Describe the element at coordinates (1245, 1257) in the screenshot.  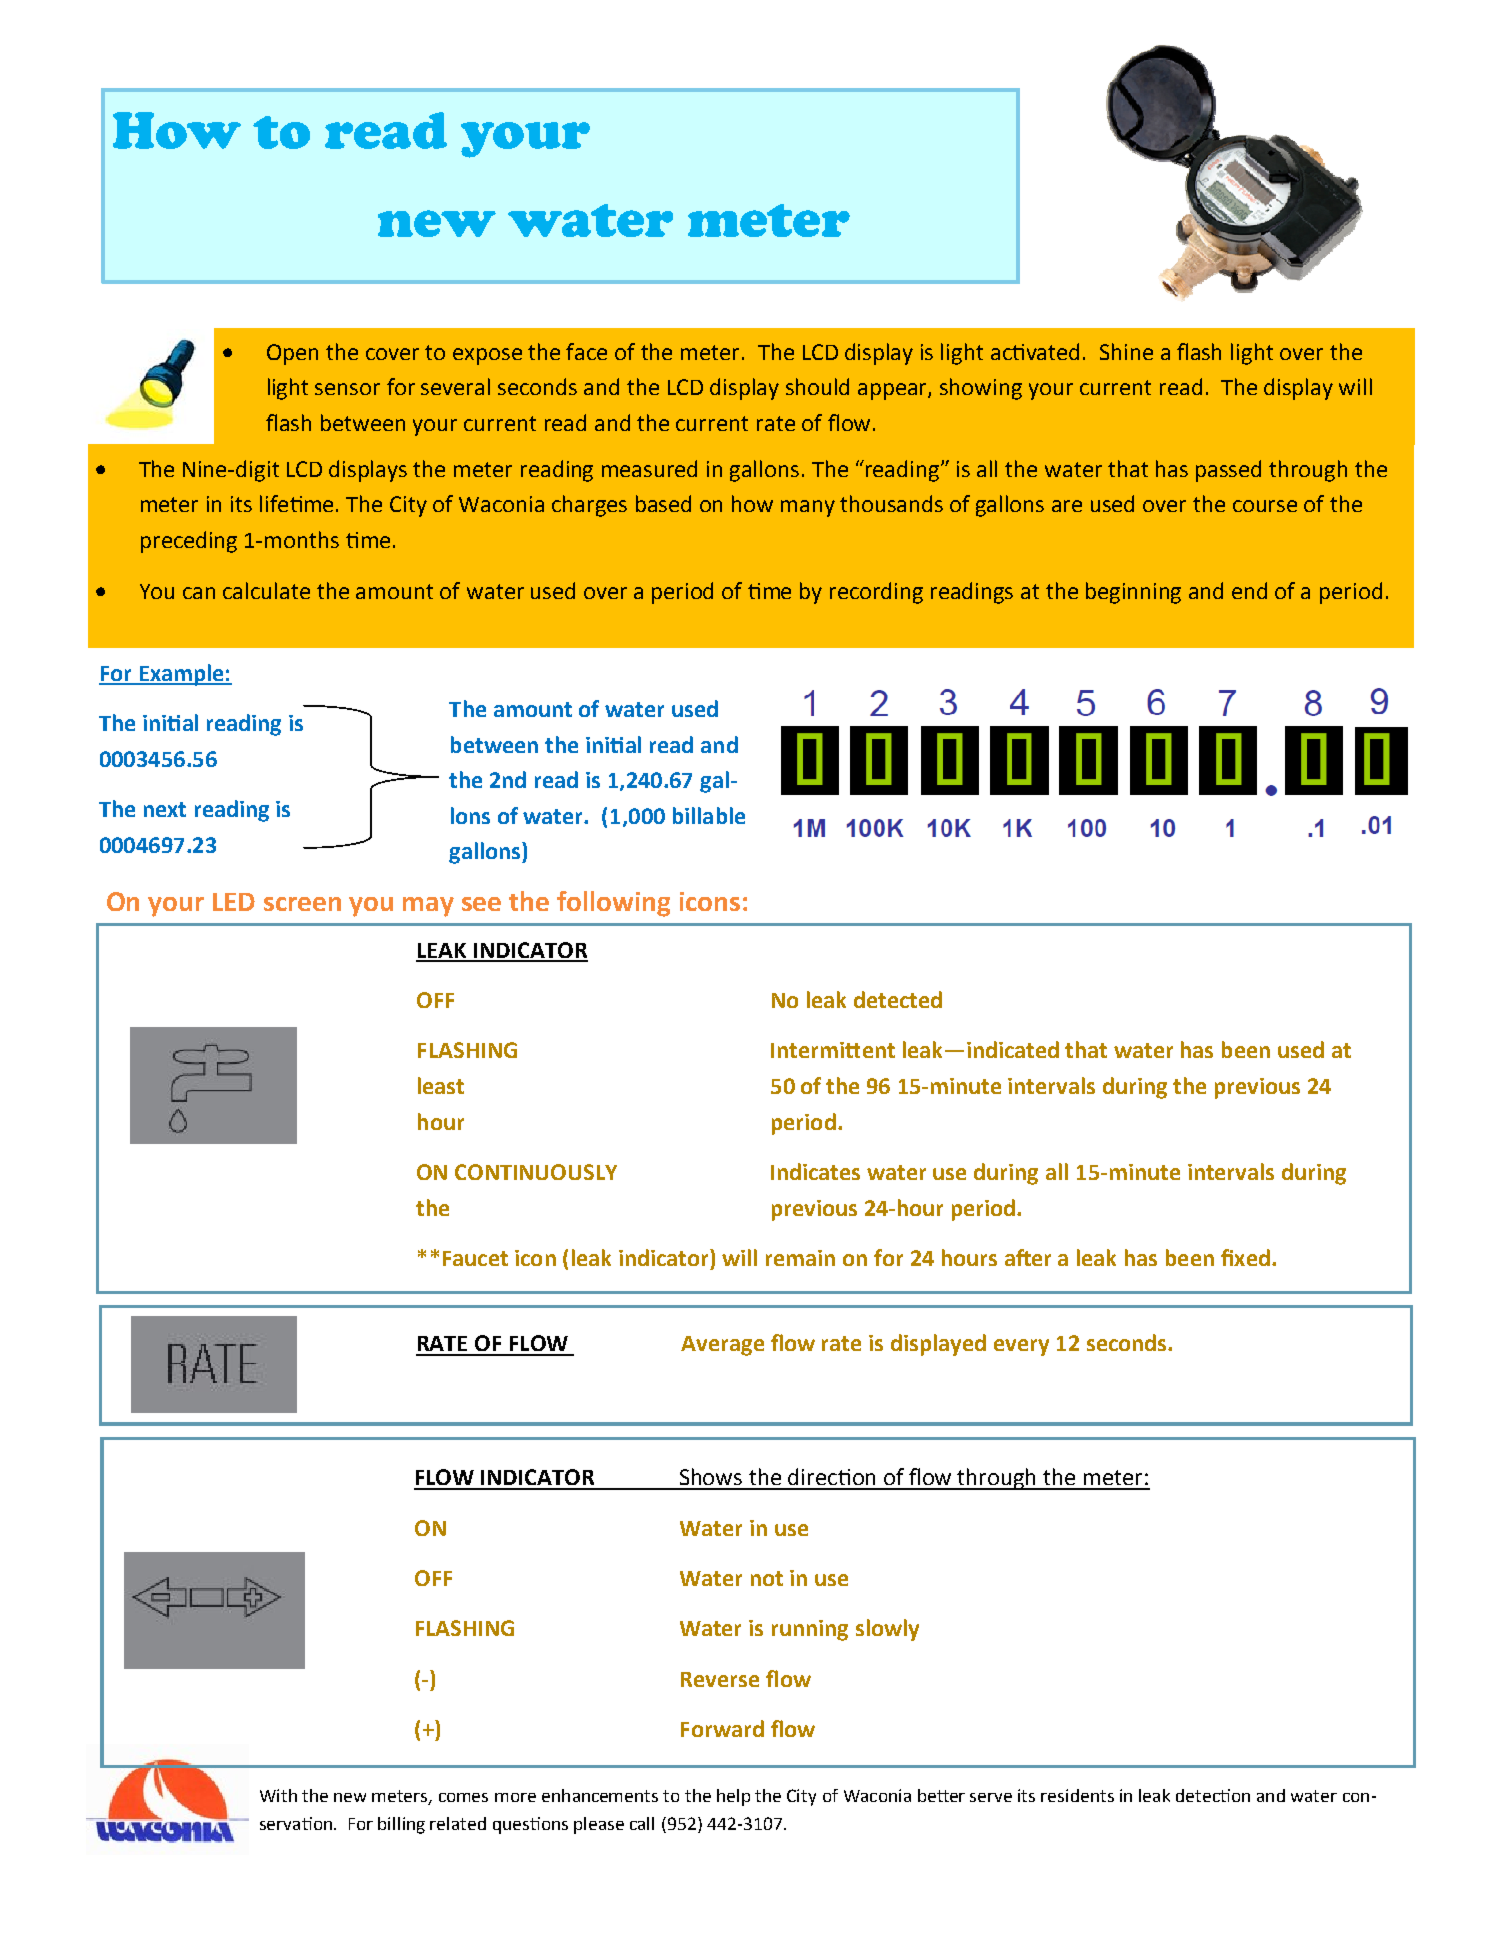
I see `fixed` at that location.
